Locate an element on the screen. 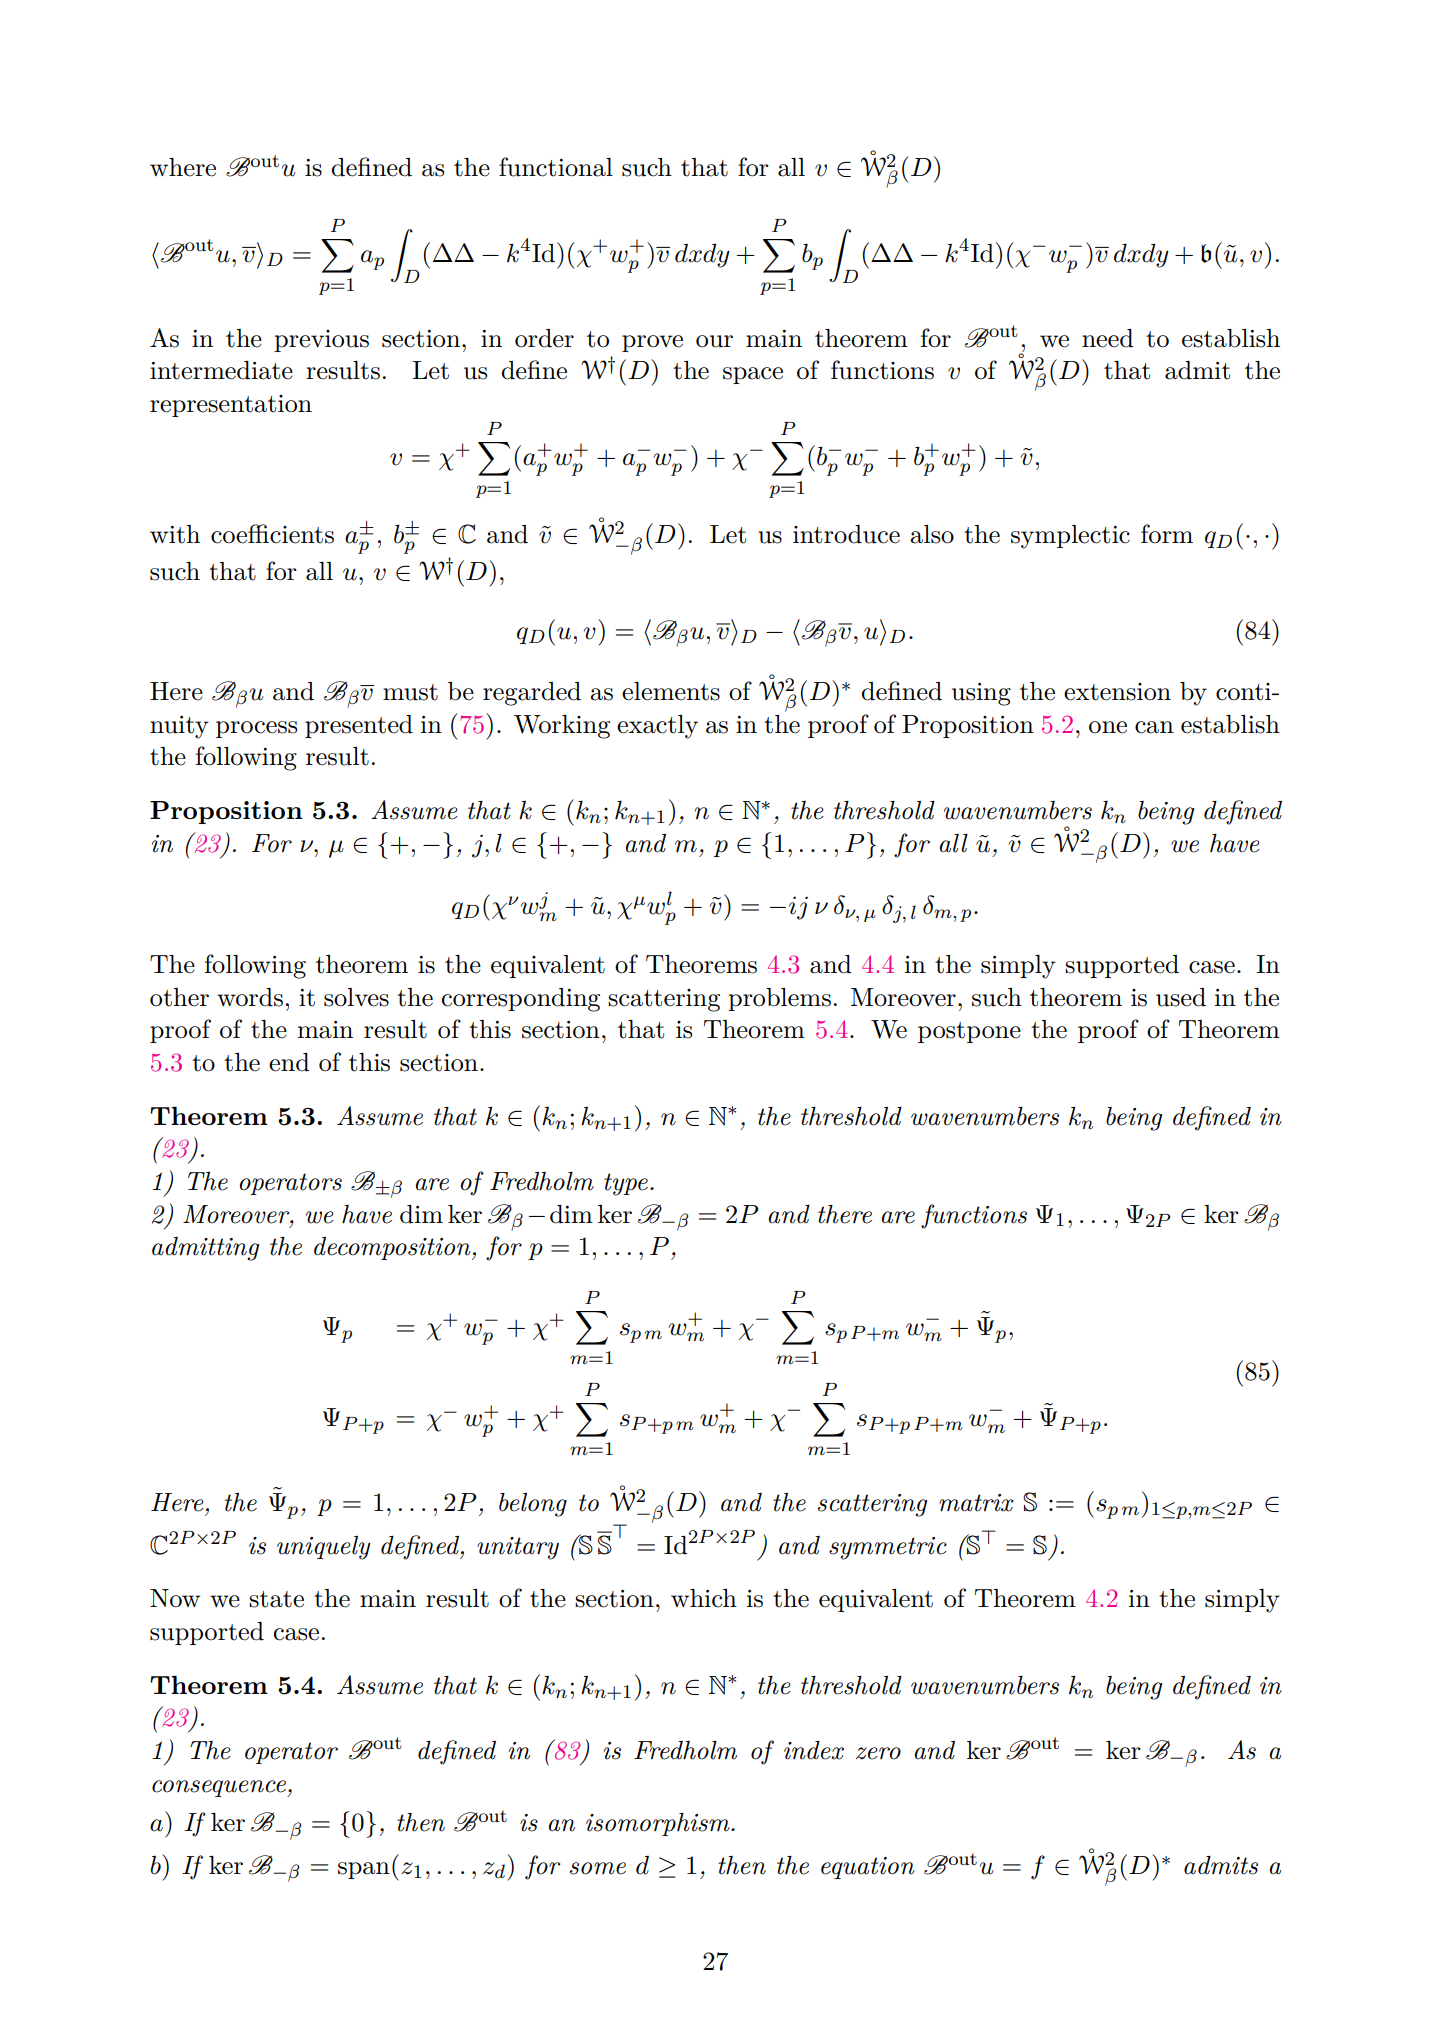  uniquely is located at coordinates (324, 1548).
